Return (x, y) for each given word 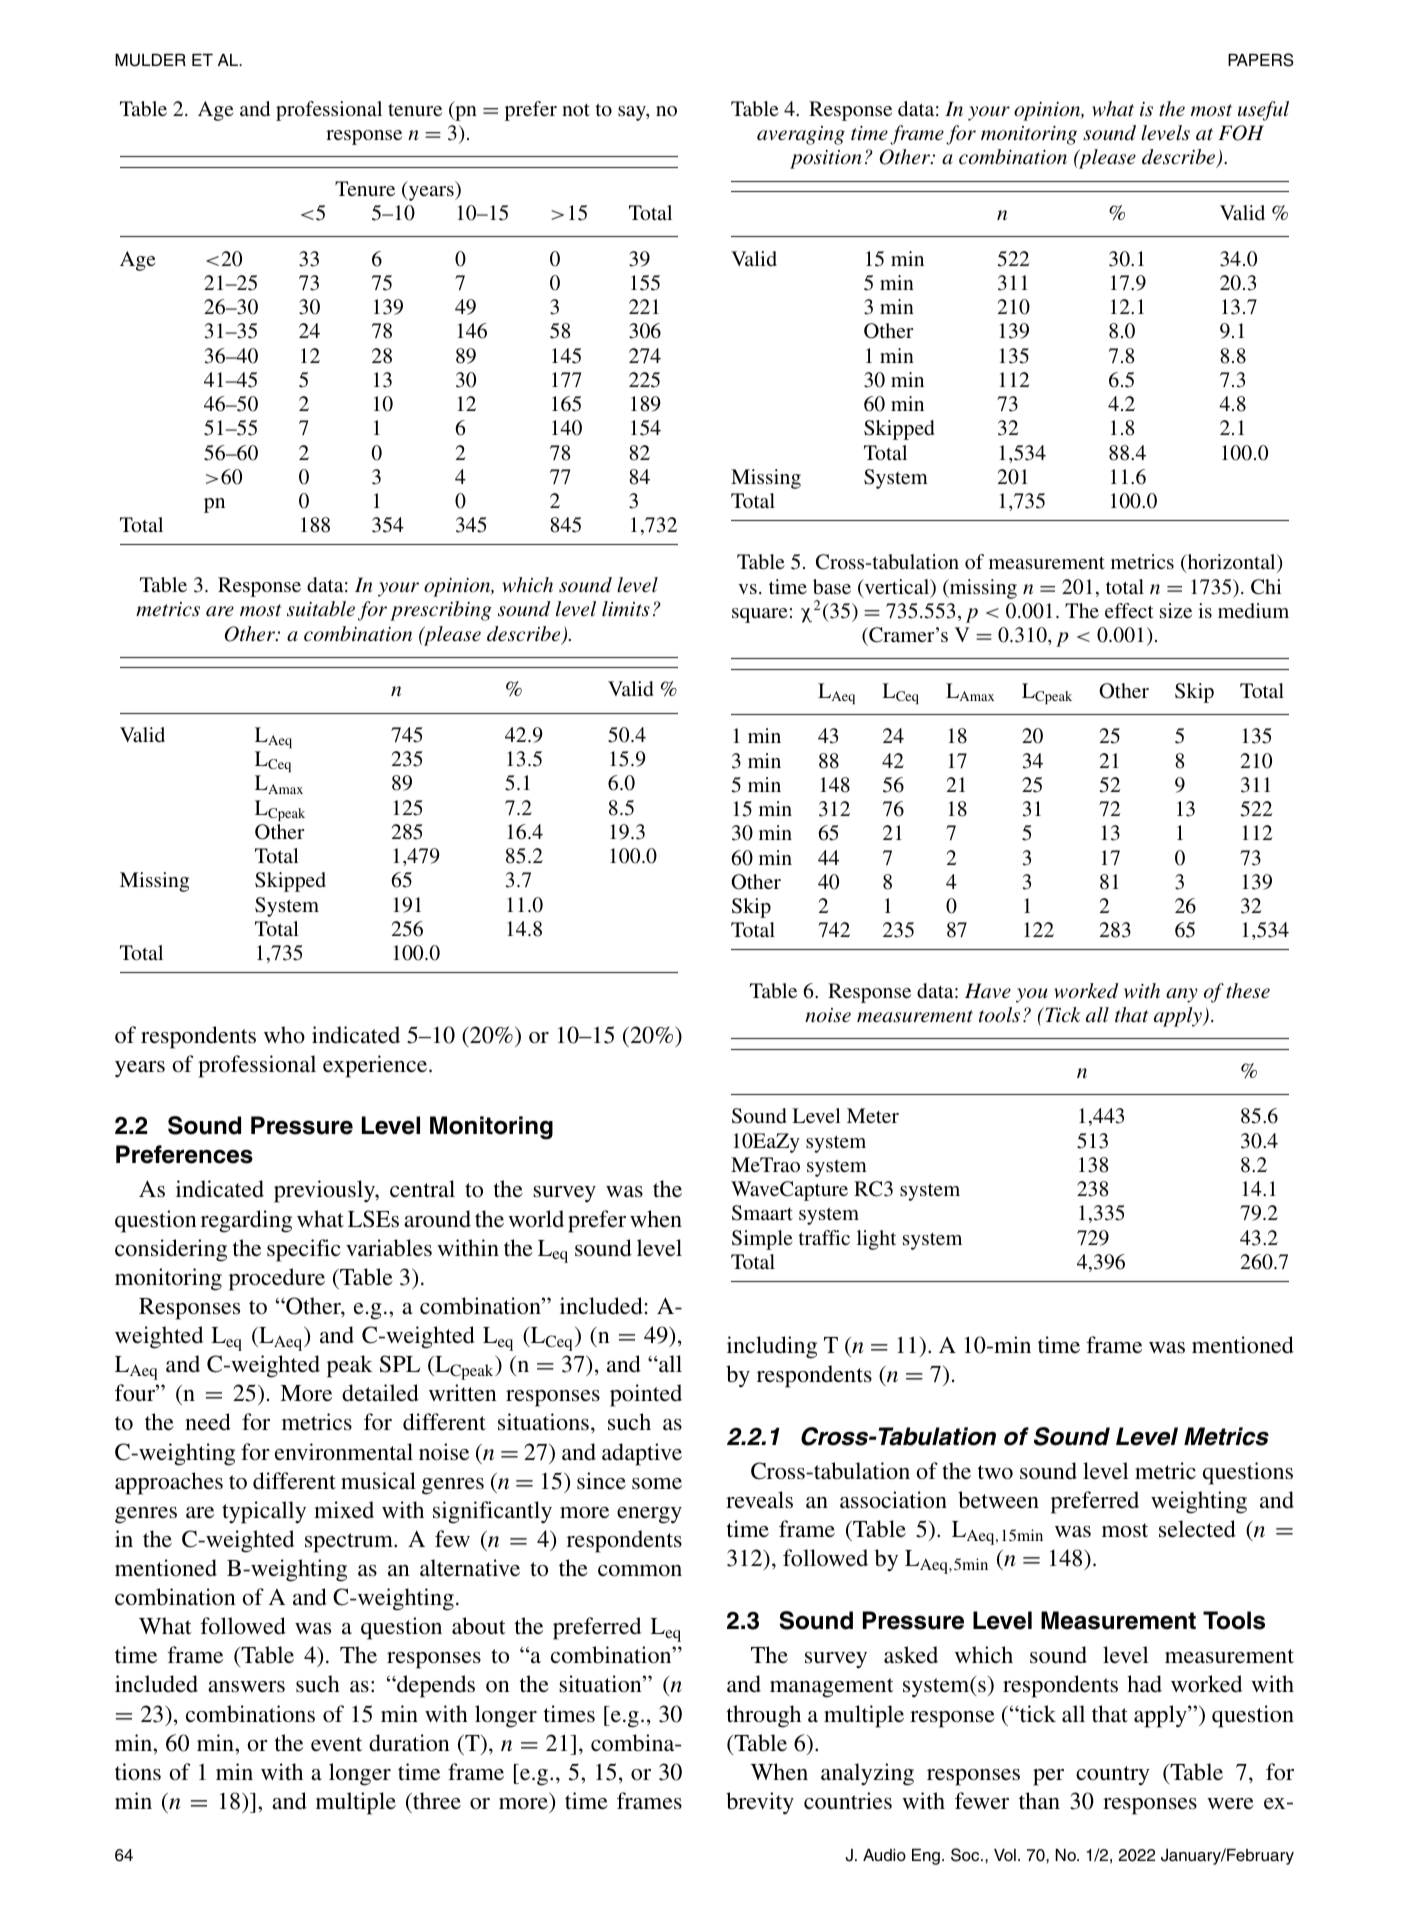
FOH (1241, 133)
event (336, 1744)
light (876, 1240)
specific (304, 1250)
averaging (801, 135)
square (760, 615)
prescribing (441, 611)
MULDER (150, 60)
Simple (762, 1240)
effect (1129, 610)
